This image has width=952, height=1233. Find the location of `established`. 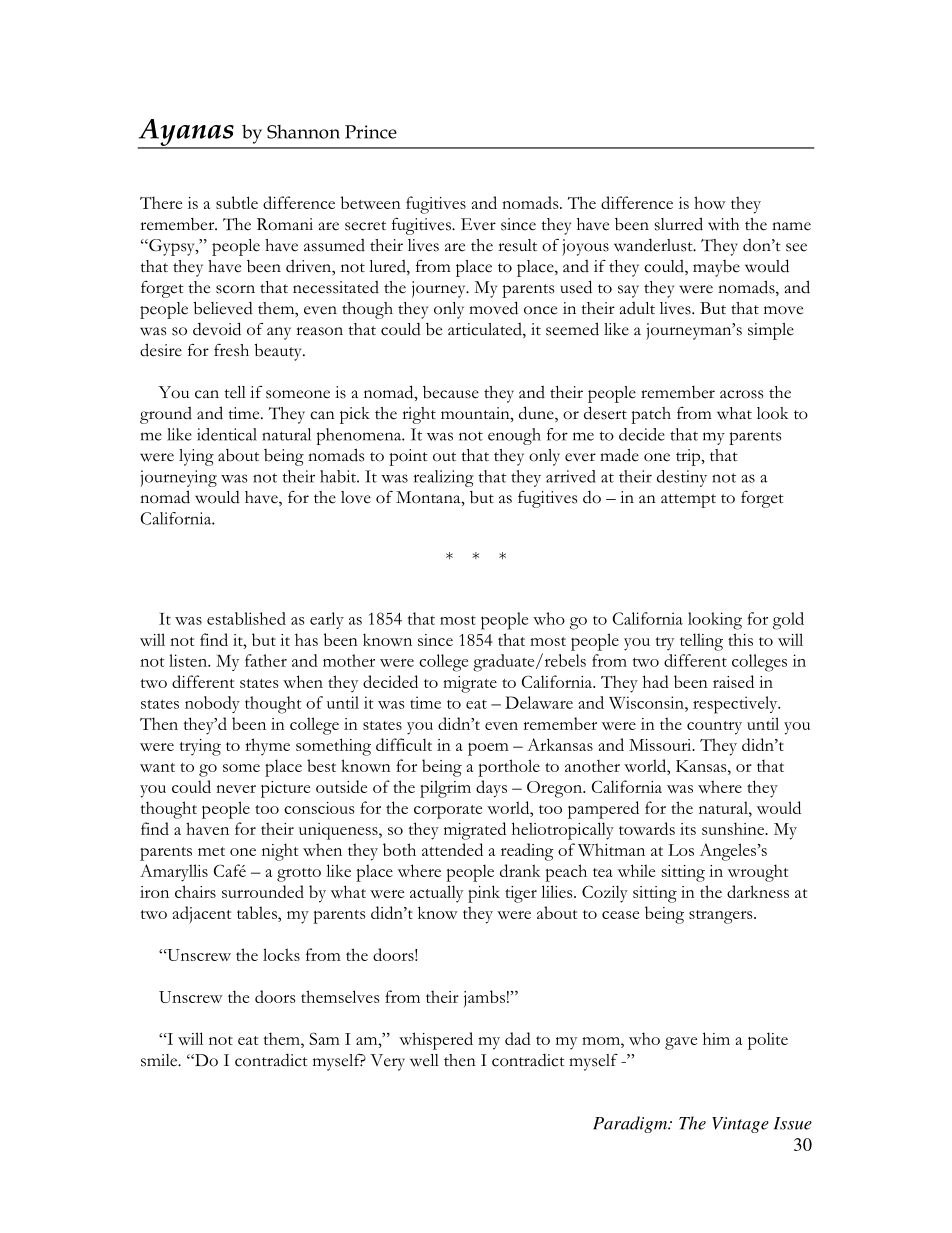

established is located at coordinates (246, 618).
